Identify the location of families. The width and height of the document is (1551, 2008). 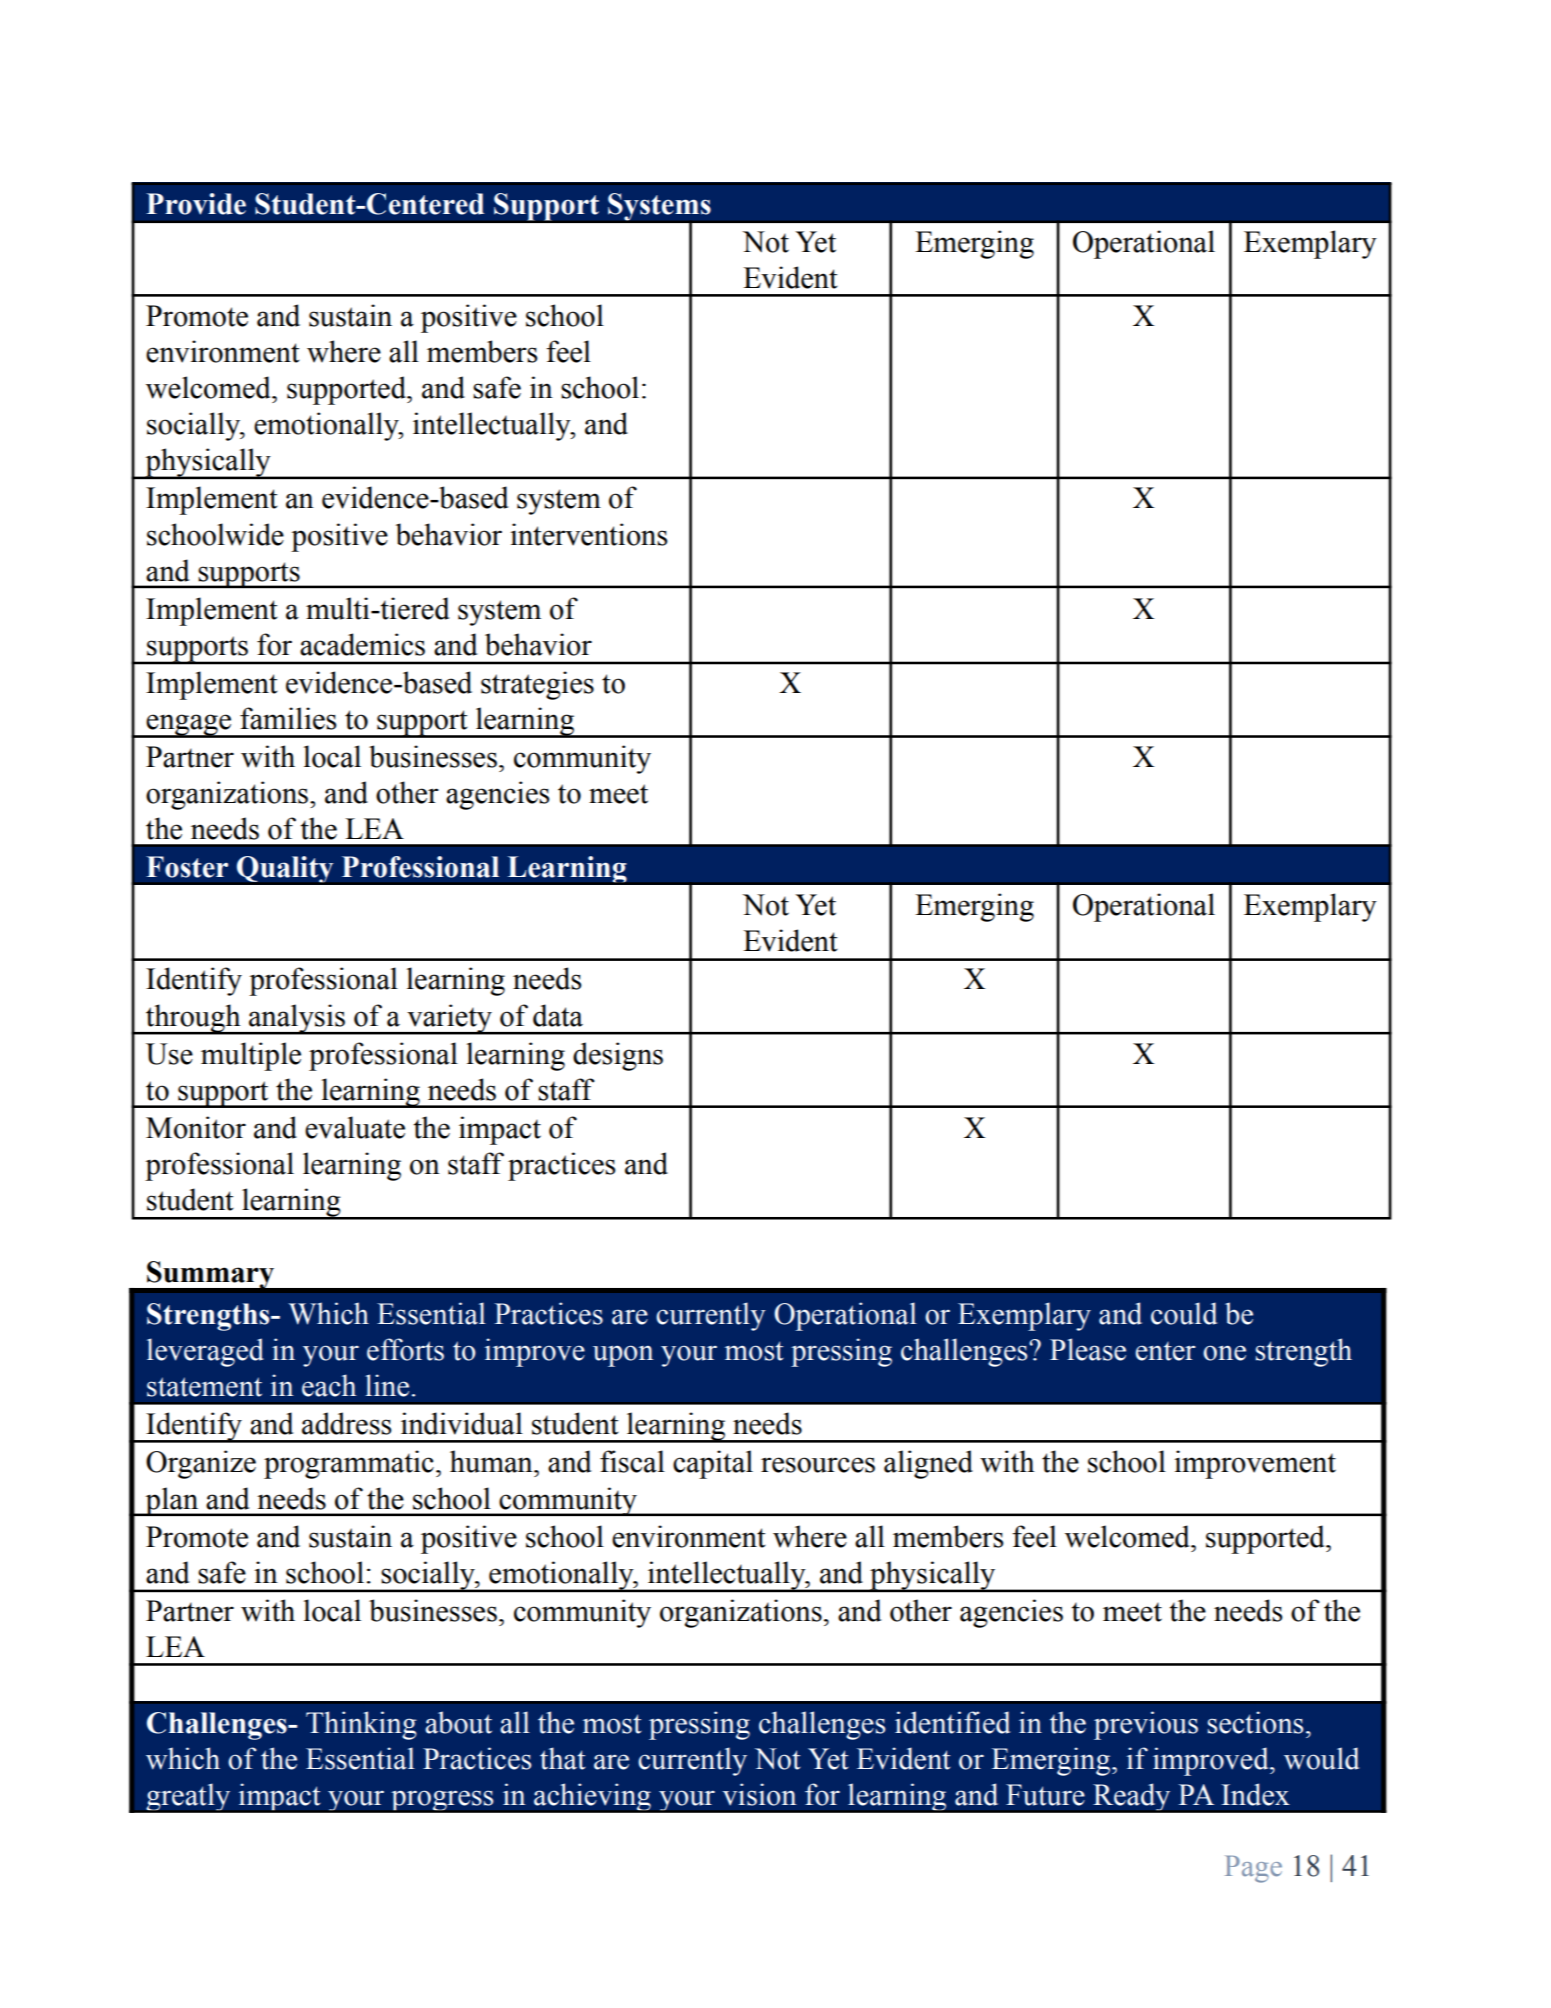
(288, 718).
